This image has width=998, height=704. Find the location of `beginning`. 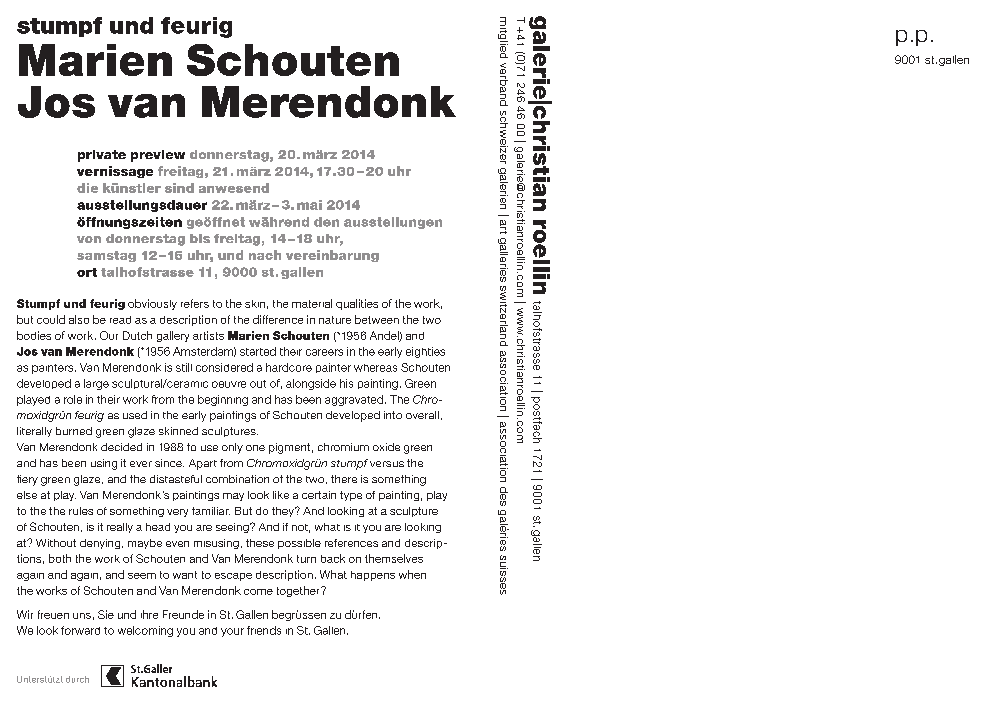

beginning is located at coordinates (223, 400).
